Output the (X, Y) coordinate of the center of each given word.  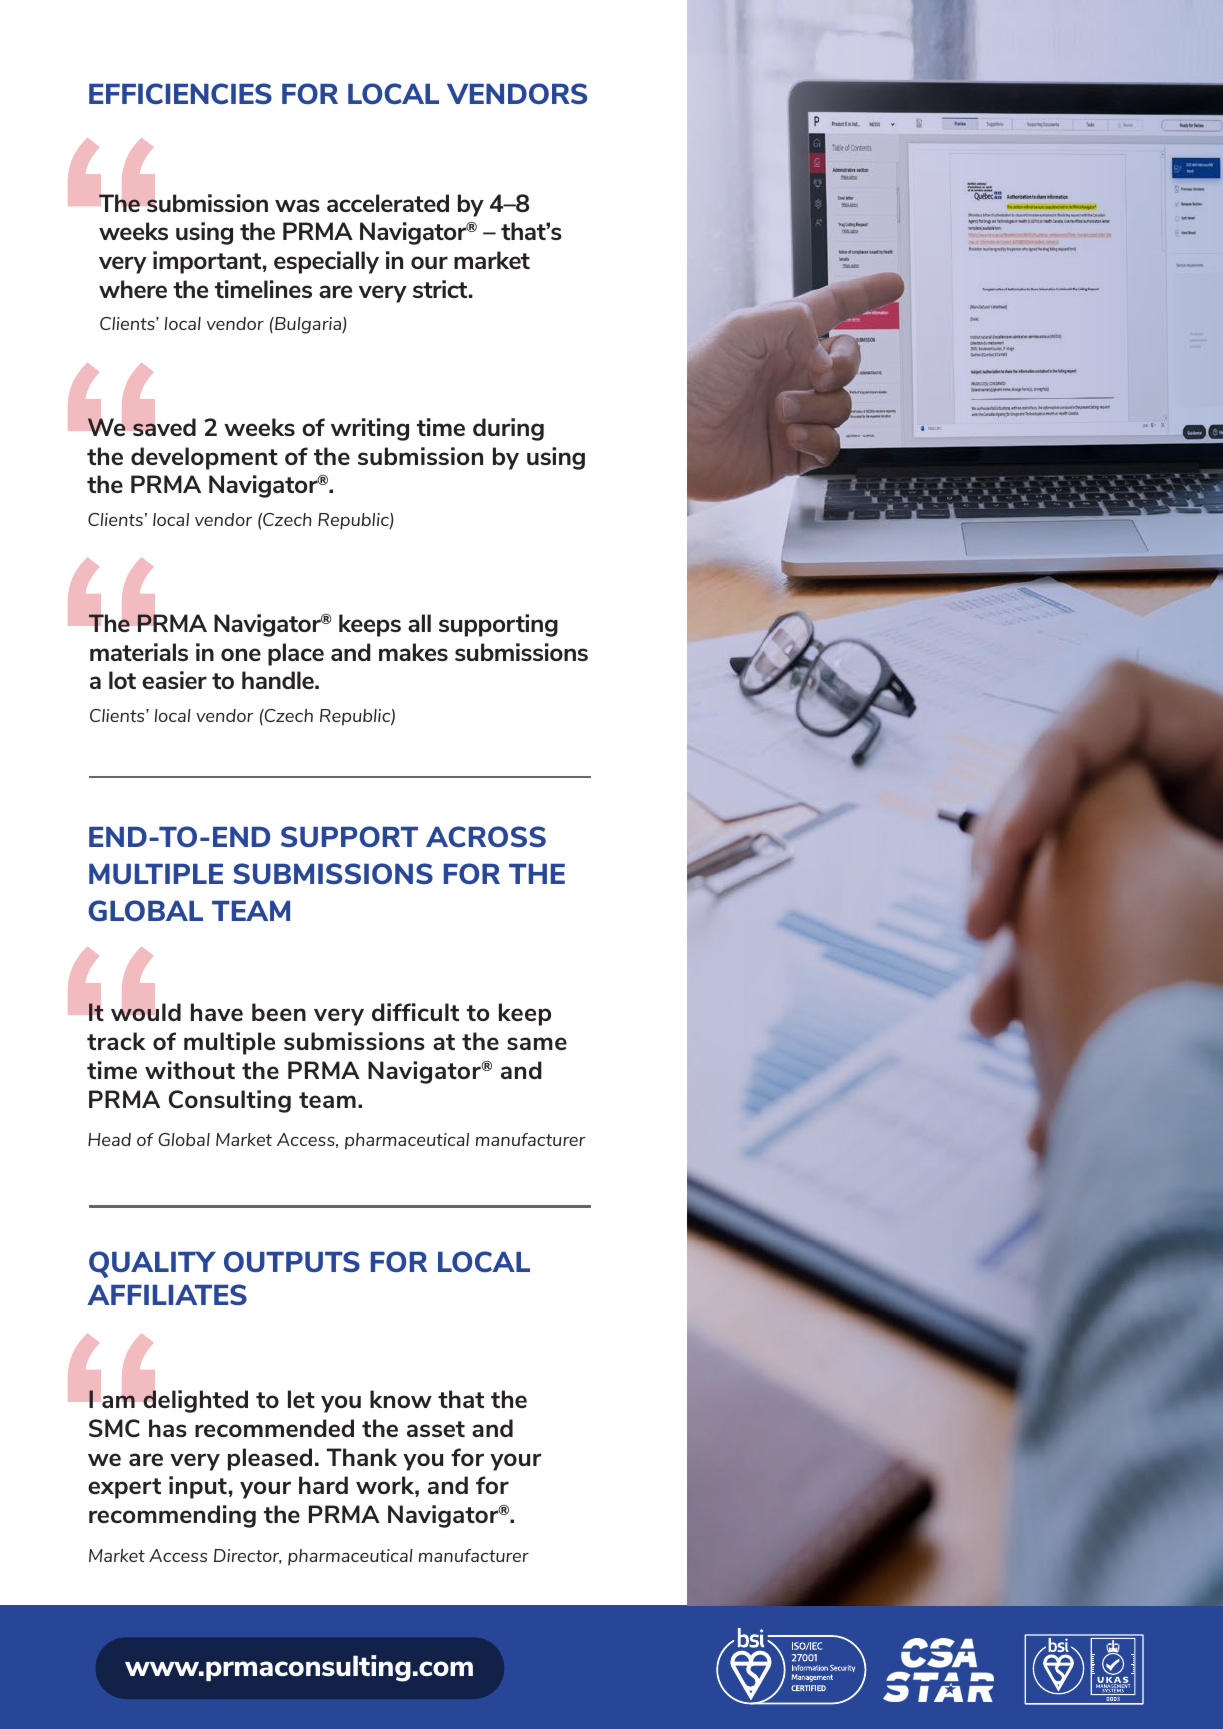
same (537, 1043)
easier (174, 680)
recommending (172, 1516)
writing (370, 429)
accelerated (388, 203)
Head (109, 1139)
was (297, 205)
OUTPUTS (292, 1261)
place (296, 654)
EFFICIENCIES (180, 93)
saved (164, 427)
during (508, 429)
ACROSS (486, 836)
